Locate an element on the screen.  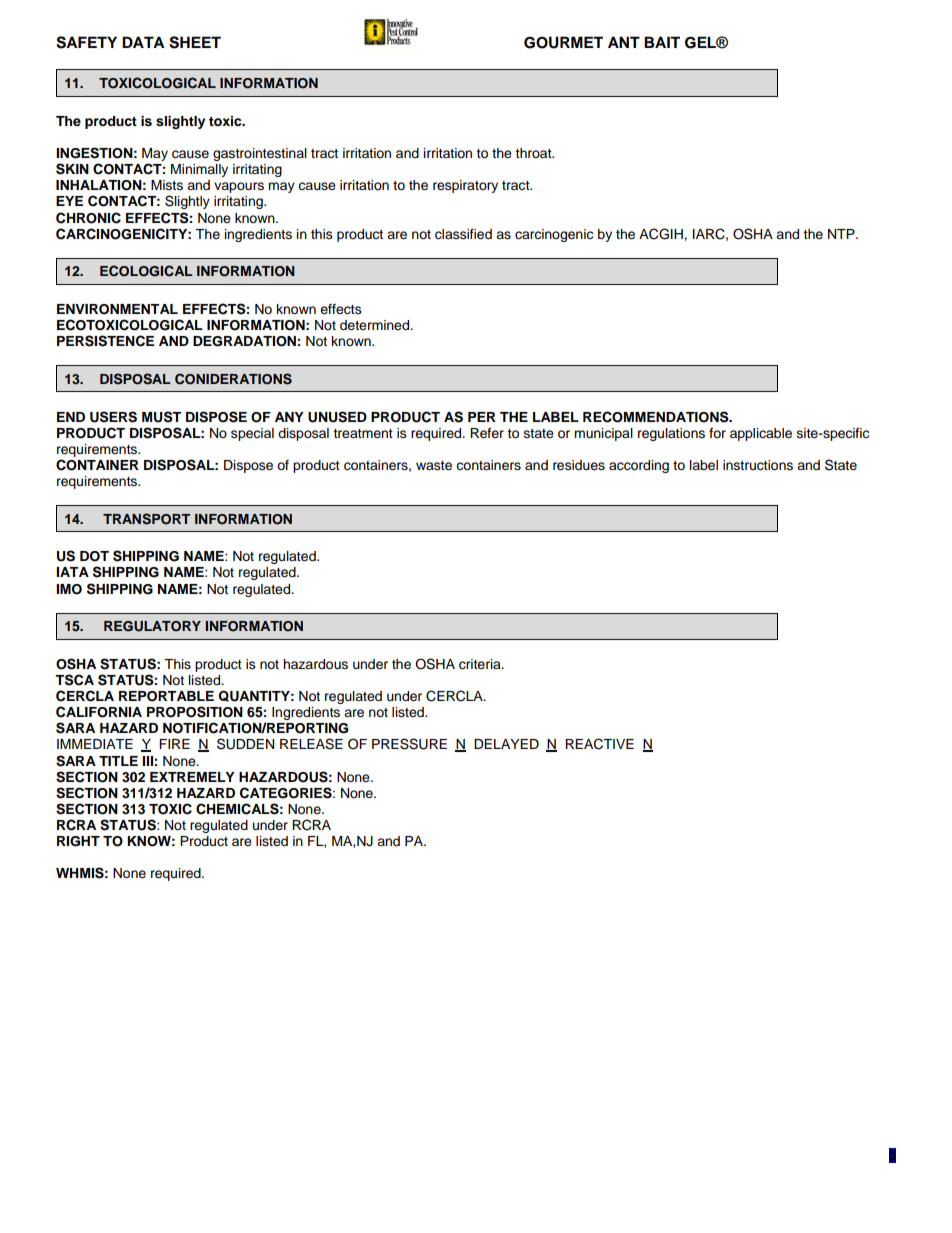
REACTIVE is located at coordinates (599, 744).
